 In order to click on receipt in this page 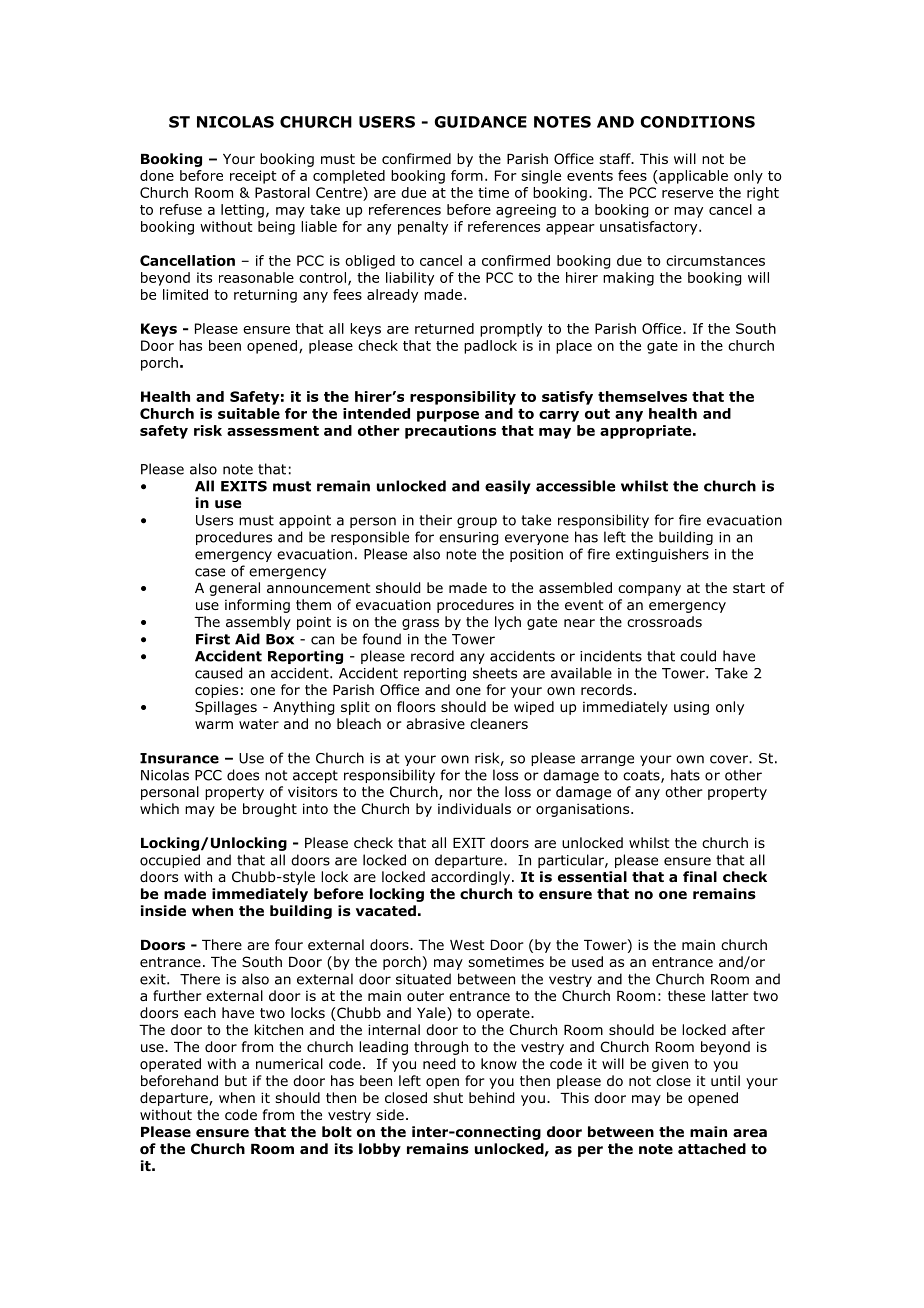, I will do `click(253, 177)`.
